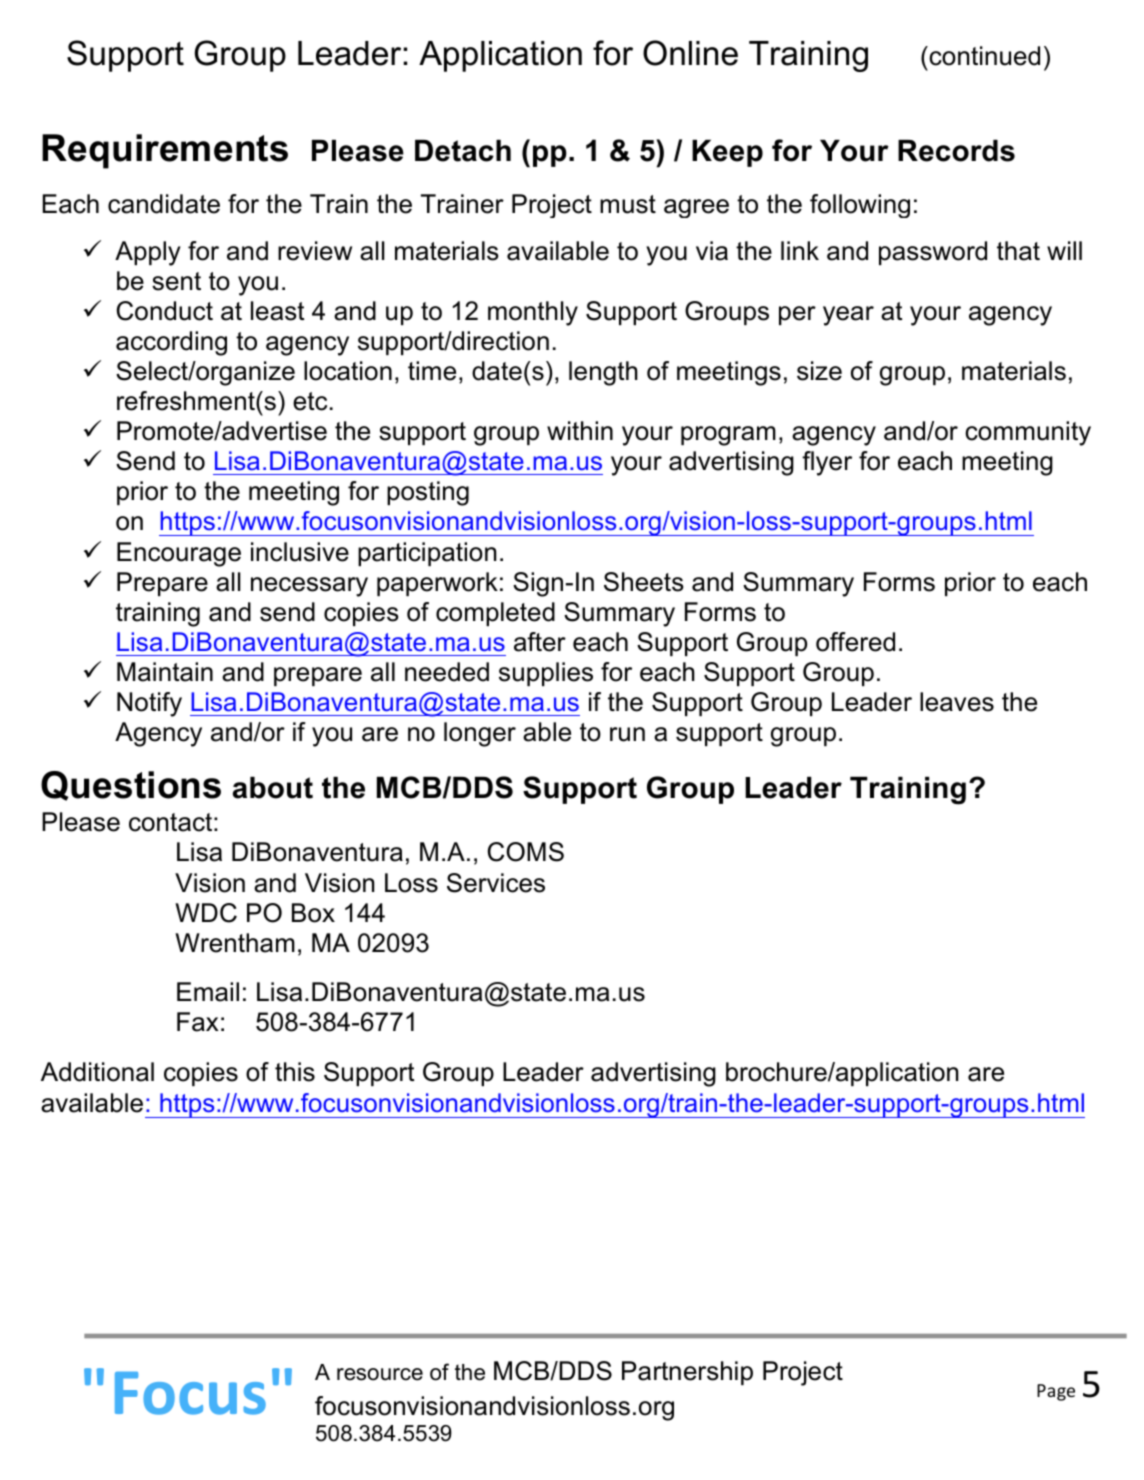 Image resolution: width=1144 pixels, height=1480 pixels. I want to click on COMS, so click(526, 852).
